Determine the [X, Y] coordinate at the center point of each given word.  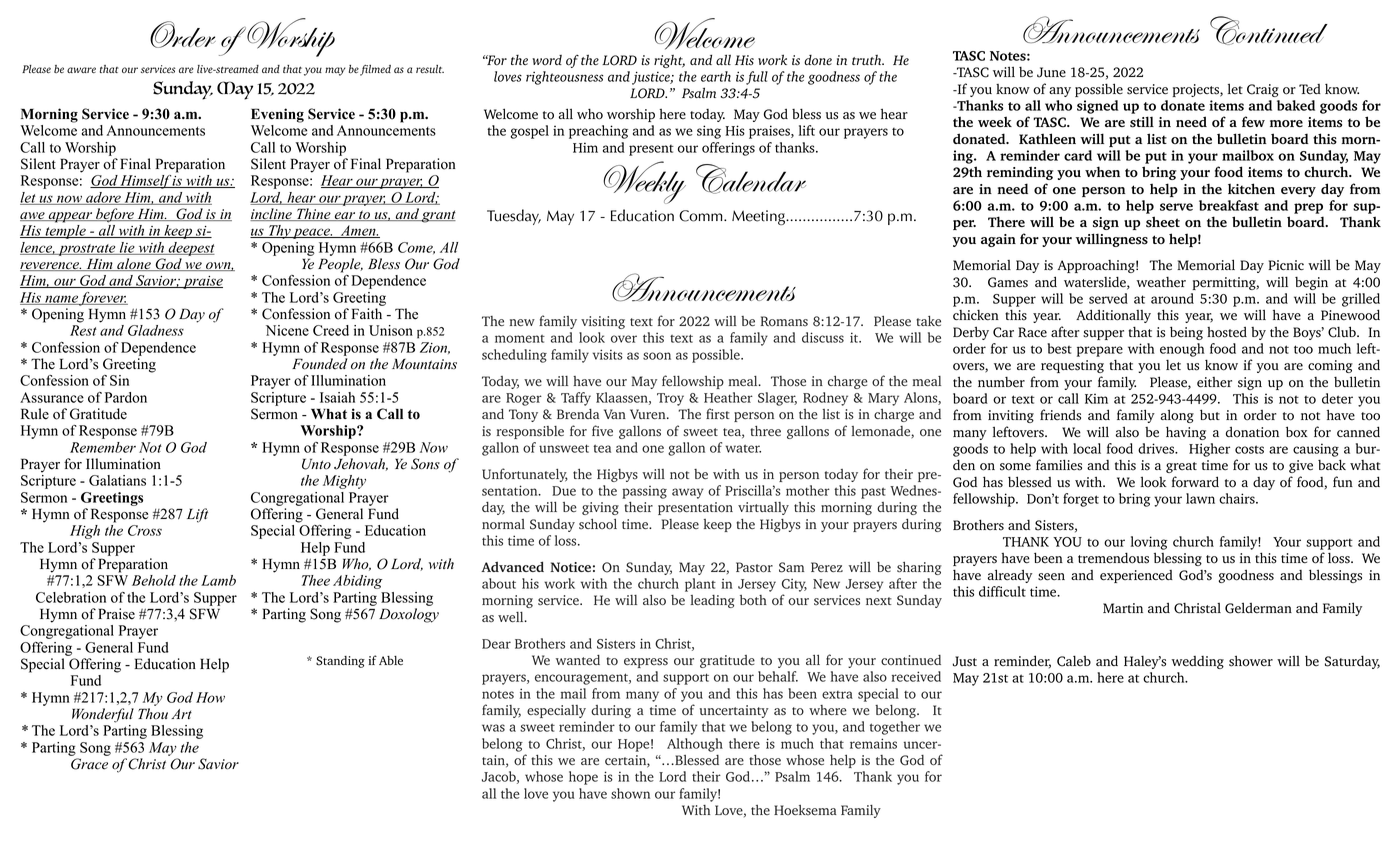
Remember [103, 447]
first [718, 413]
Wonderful [103, 715]
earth [716, 76]
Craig [1263, 90]
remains [873, 743]
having [1186, 433]
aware [81, 70]
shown [630, 793]
